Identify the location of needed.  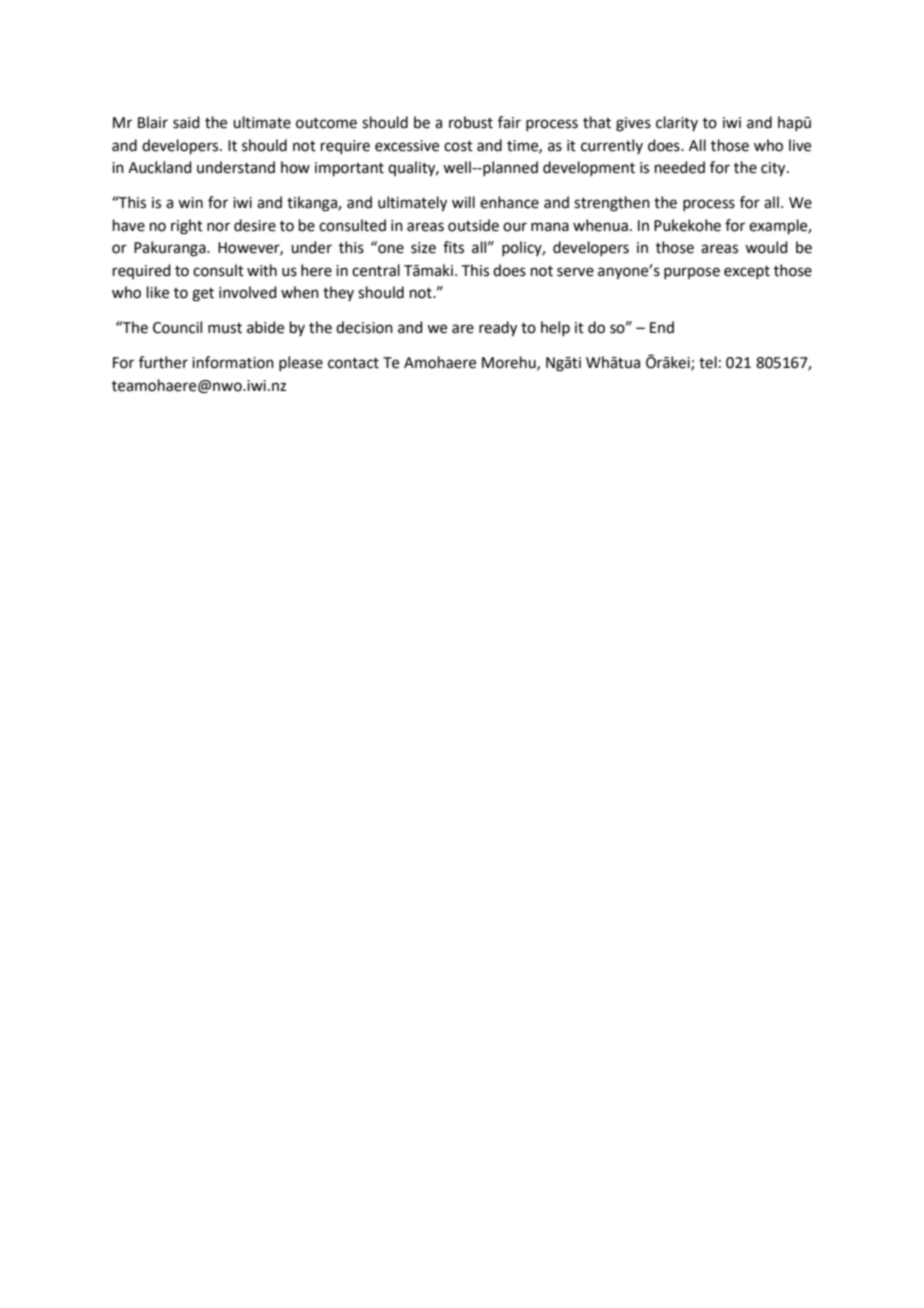
(680, 167).
